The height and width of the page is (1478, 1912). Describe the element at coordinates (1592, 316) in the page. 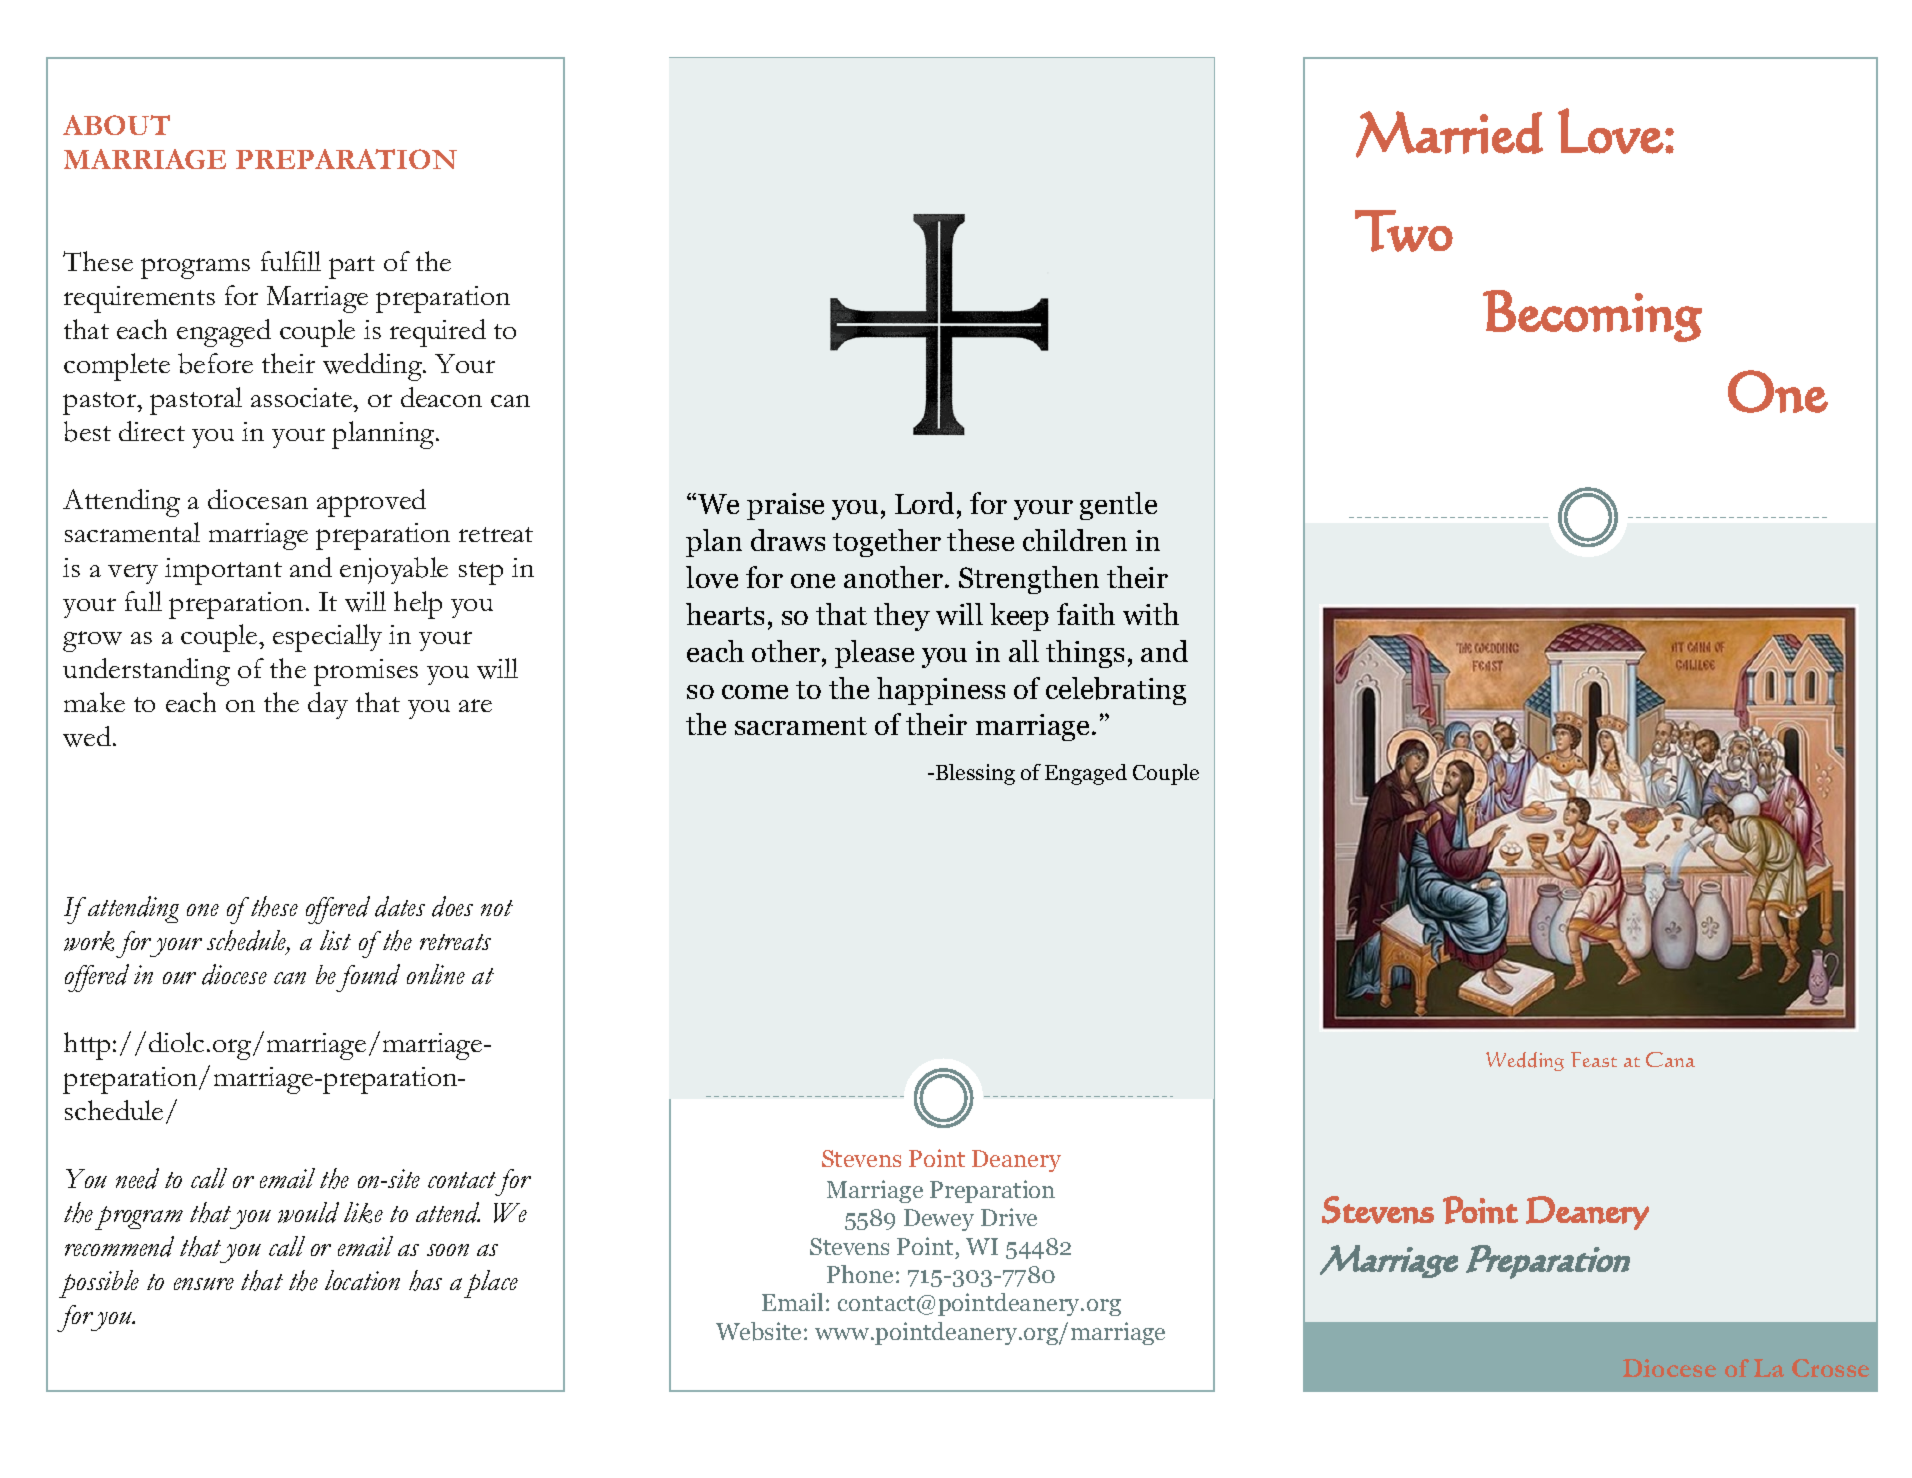

I see `Becoming` at that location.
